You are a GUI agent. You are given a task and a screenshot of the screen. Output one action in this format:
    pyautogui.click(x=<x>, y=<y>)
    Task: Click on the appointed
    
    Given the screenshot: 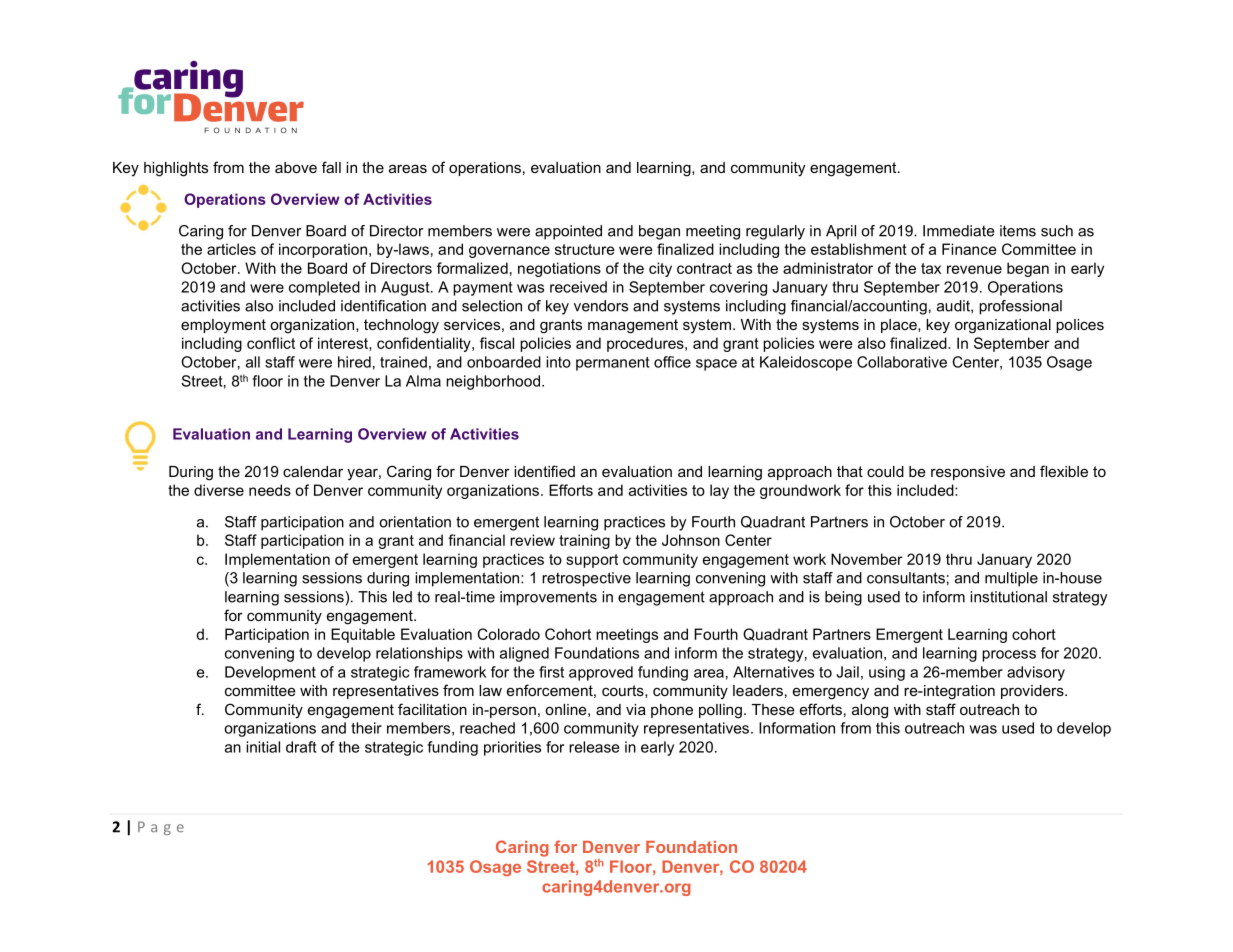 What is the action you would take?
    pyautogui.click(x=568, y=232)
